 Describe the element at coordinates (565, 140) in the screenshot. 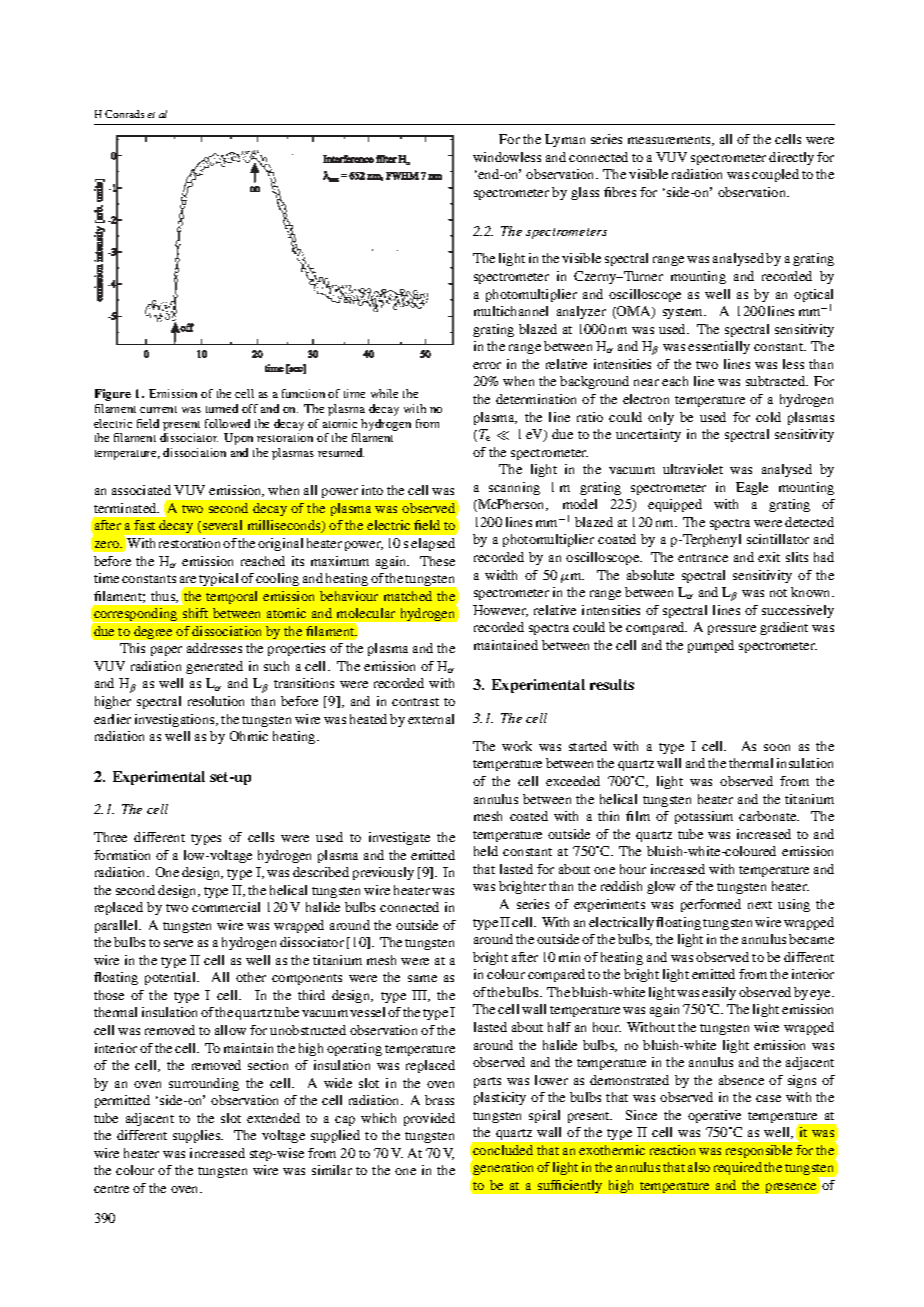

I see `Lyman` at that location.
